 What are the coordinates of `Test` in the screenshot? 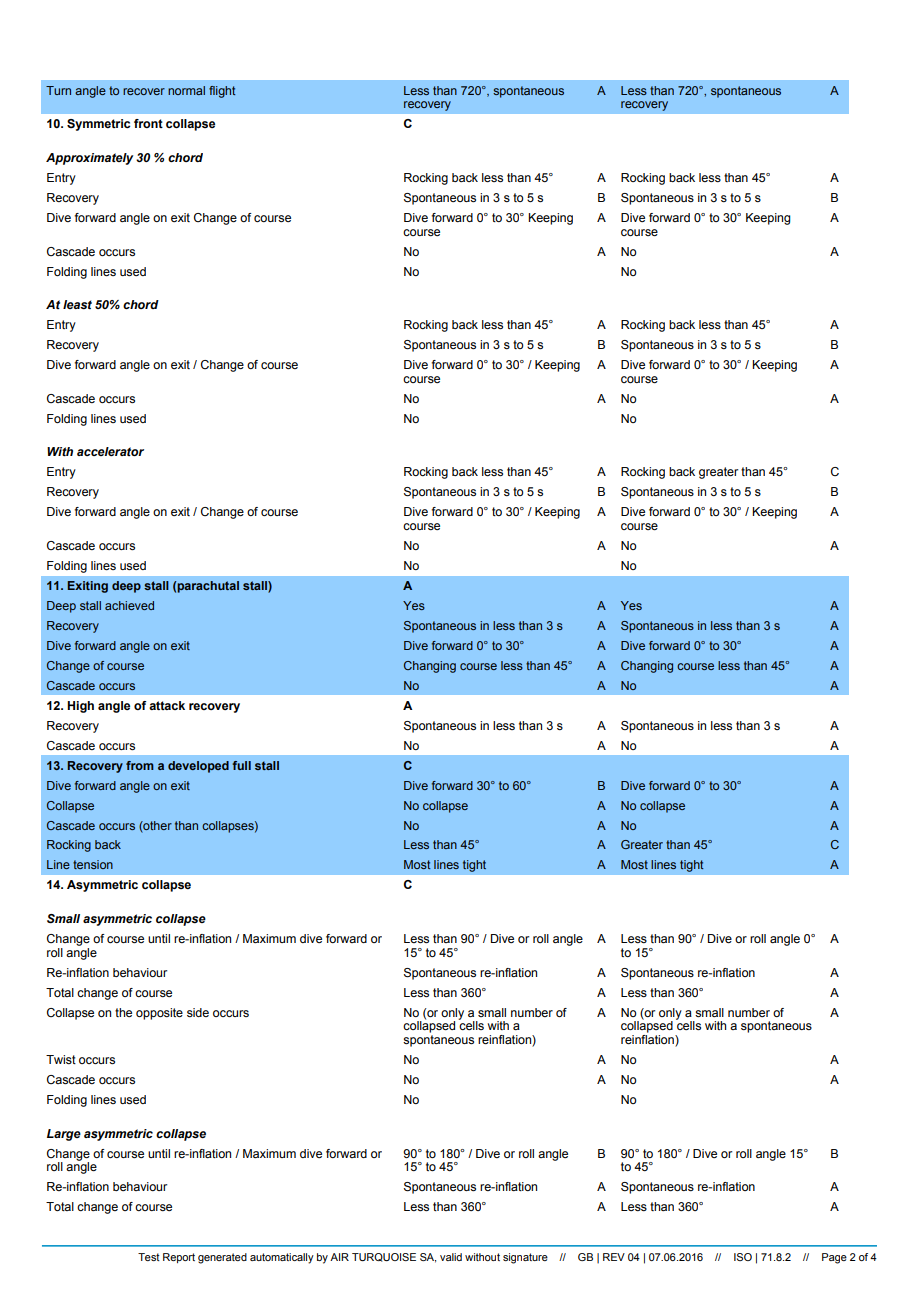 It's located at (149, 1257).
